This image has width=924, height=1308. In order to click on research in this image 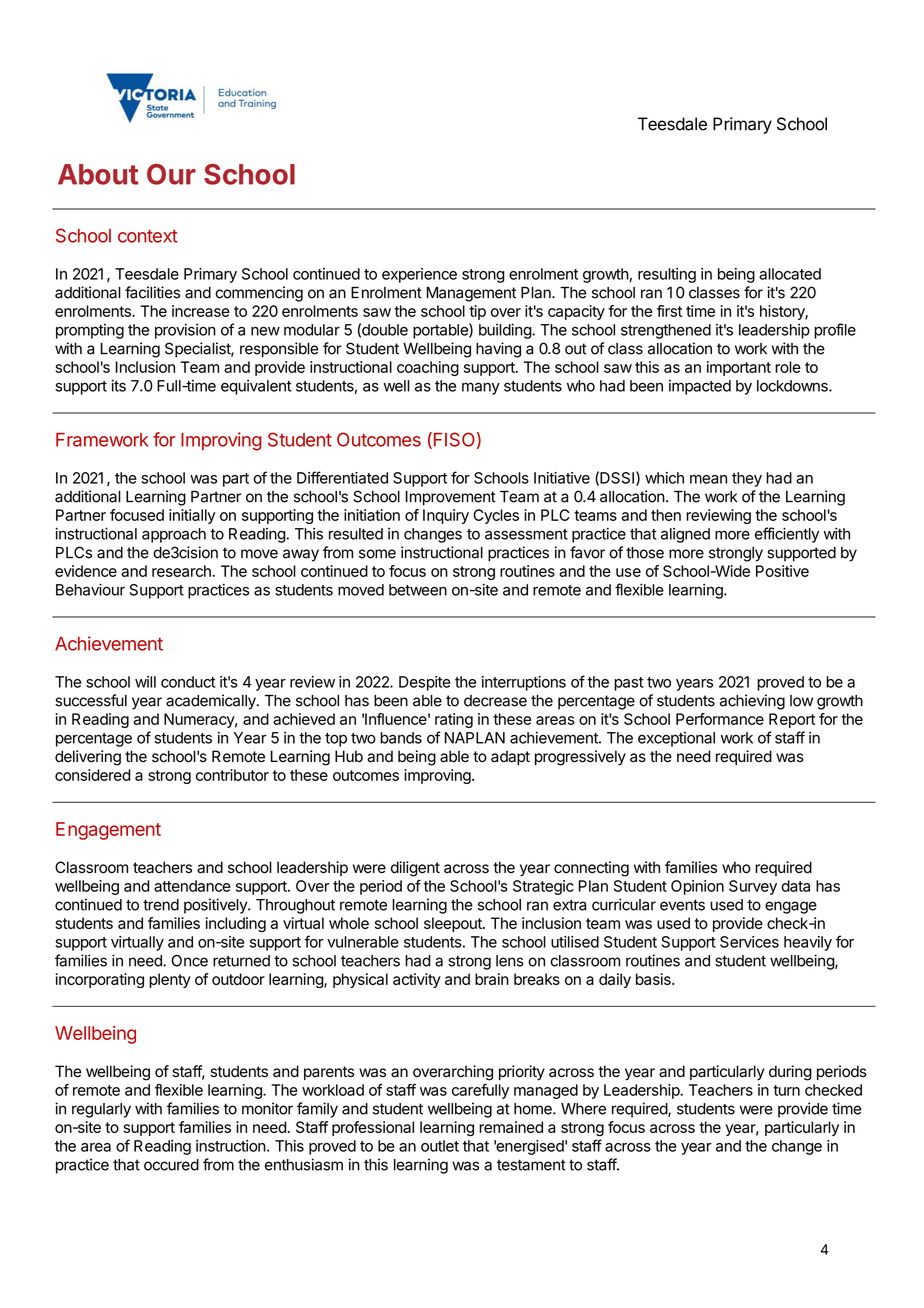, I will do `click(182, 571)`.
